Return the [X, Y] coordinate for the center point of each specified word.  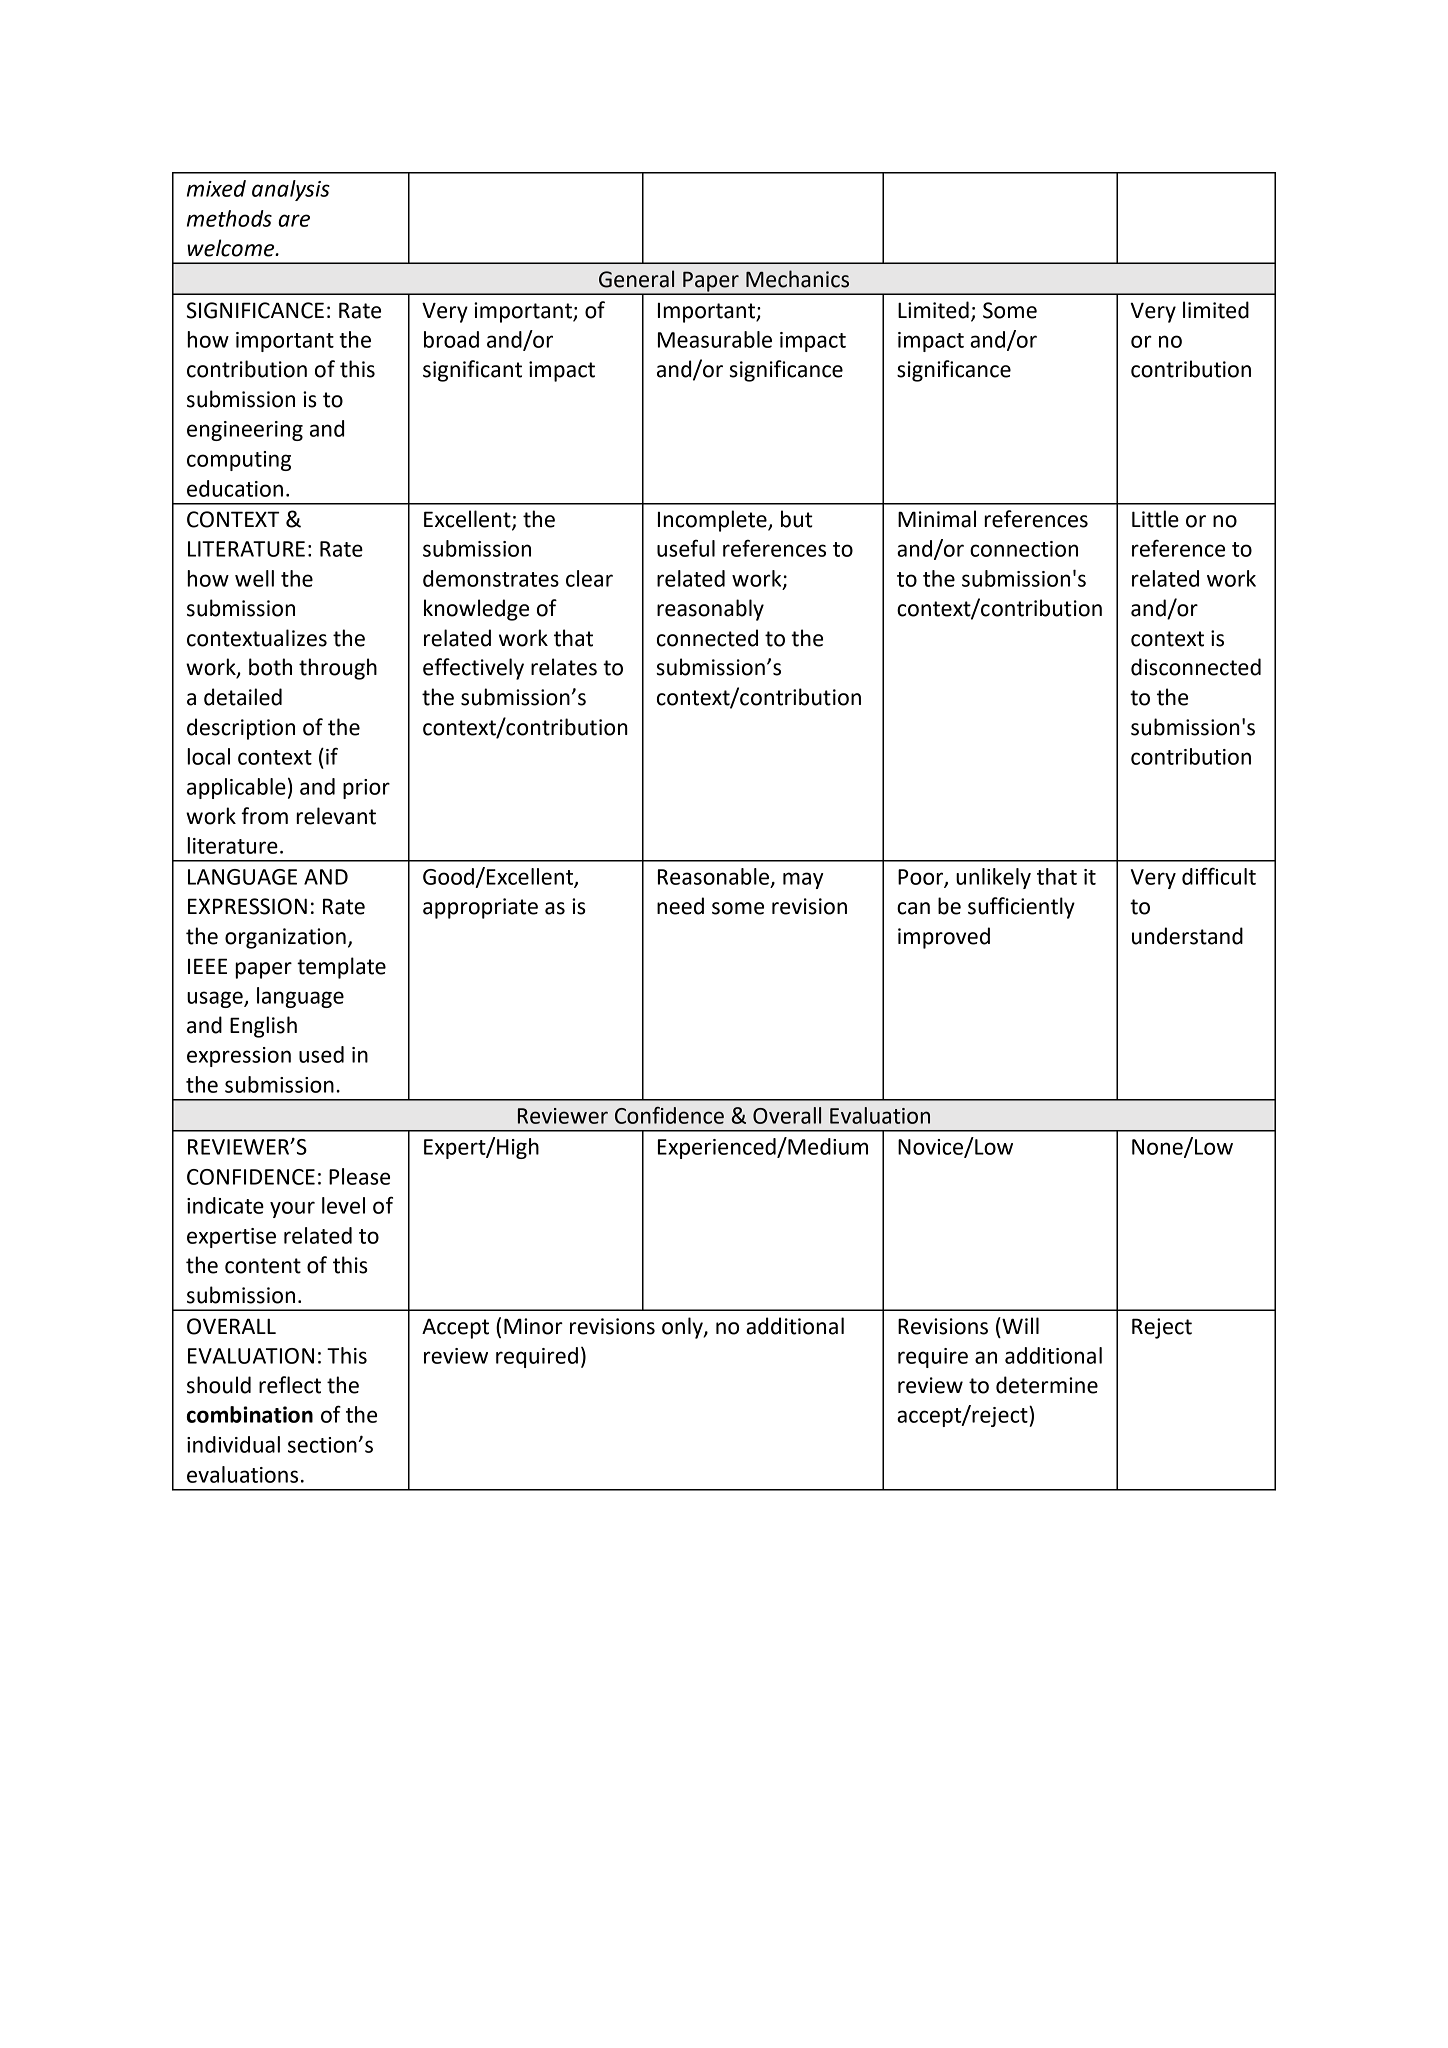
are [294, 220]
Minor [533, 1326]
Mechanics [797, 279]
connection [1024, 549]
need [680, 906]
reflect [290, 1385]
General [636, 279]
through [338, 669]
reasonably [710, 610]
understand [1187, 936]
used [321, 1054]
